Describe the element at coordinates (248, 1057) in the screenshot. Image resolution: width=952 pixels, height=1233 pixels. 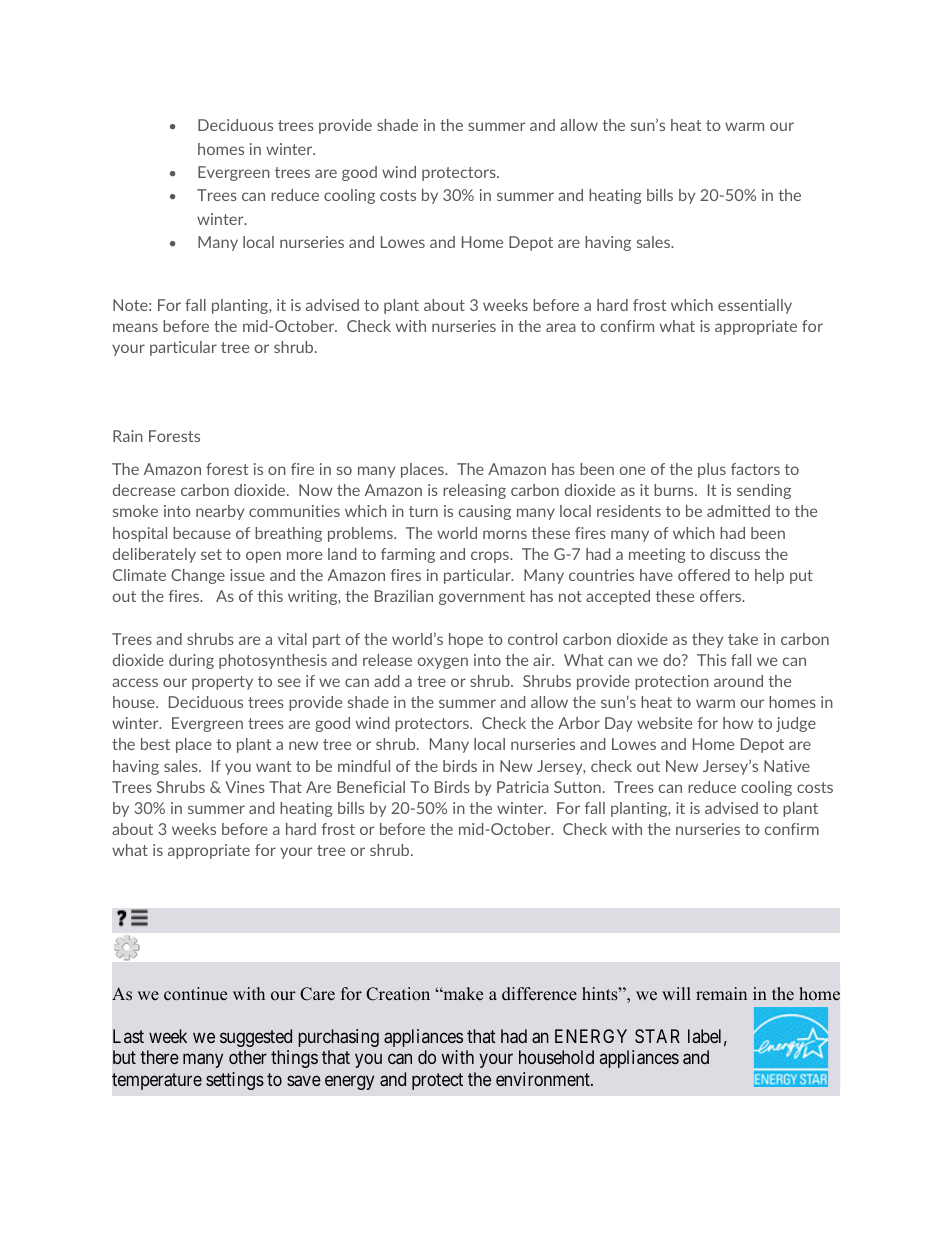
I see `other` at that location.
